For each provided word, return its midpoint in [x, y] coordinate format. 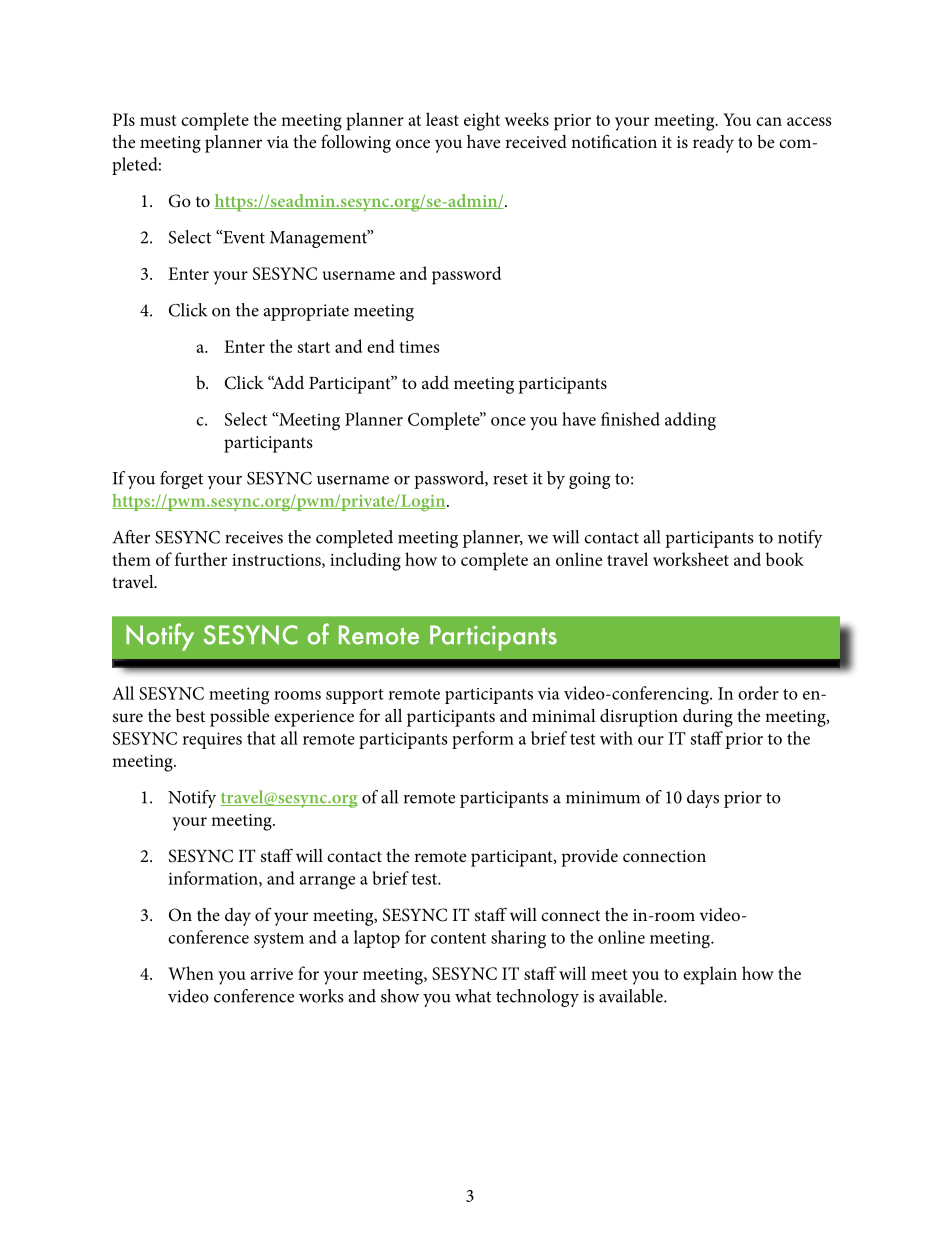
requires [212, 740]
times [419, 347]
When [191, 973]
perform [483, 740]
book [785, 559]
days [703, 799]
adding [690, 421]
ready [713, 144]
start [314, 347]
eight [482, 121]
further [201, 559]
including [365, 561]
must [158, 120]
